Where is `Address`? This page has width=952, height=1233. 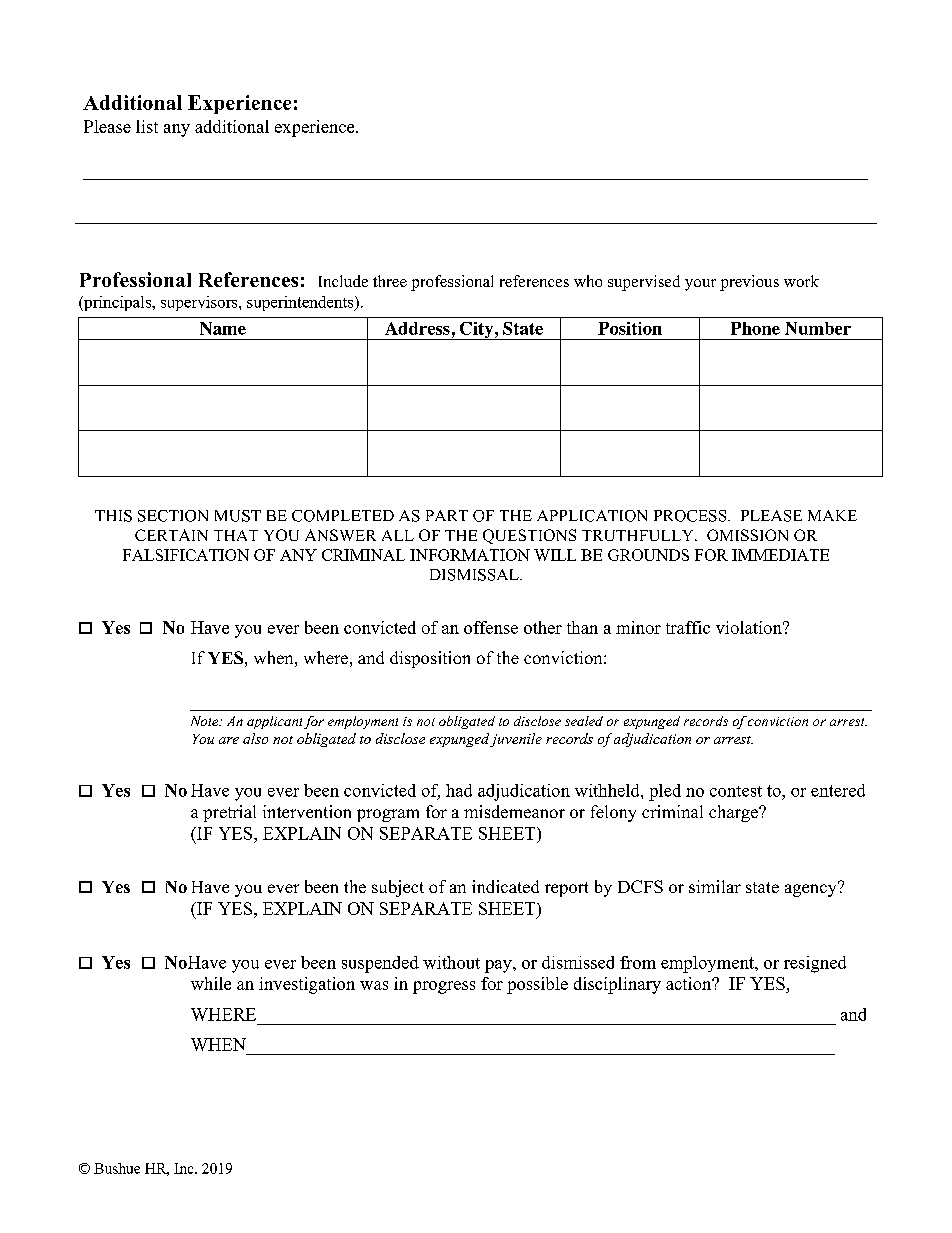
Address is located at coordinates (417, 328).
